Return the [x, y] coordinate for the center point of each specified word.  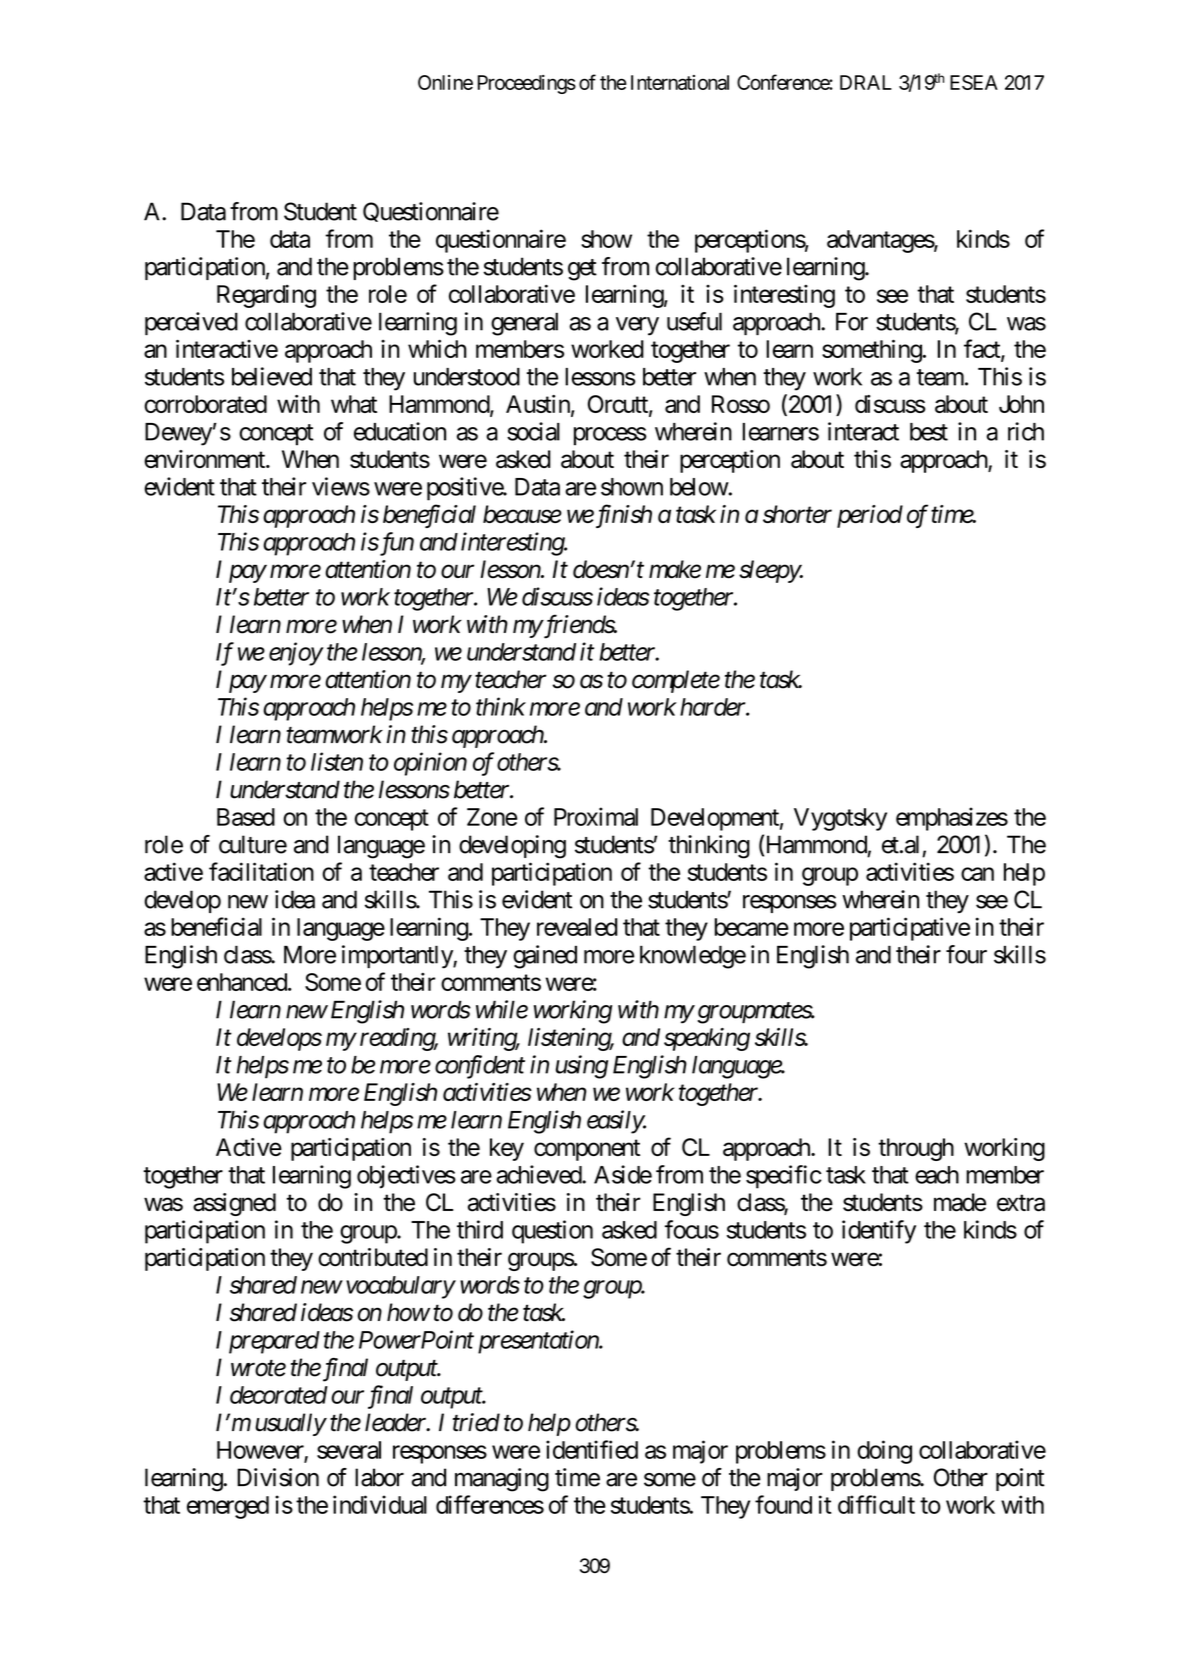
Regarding [266, 296]
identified [592, 1449]
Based [246, 817]
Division [278, 1477]
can [977, 874]
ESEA [974, 82]
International [680, 82]
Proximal [596, 816]
